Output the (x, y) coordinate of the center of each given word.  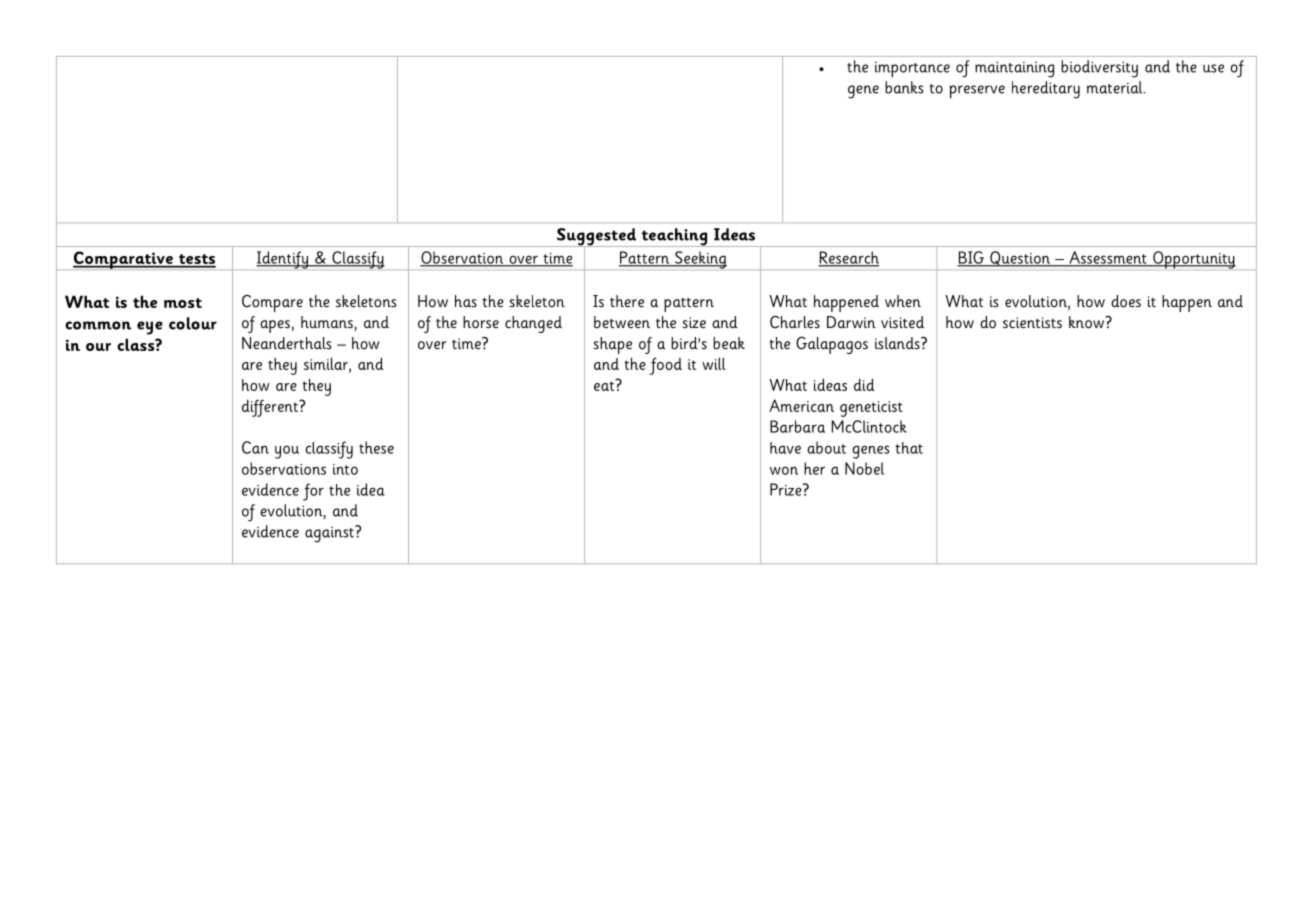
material (1116, 87)
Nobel (864, 468)
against (330, 534)
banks (904, 87)
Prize (787, 489)
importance (912, 69)
